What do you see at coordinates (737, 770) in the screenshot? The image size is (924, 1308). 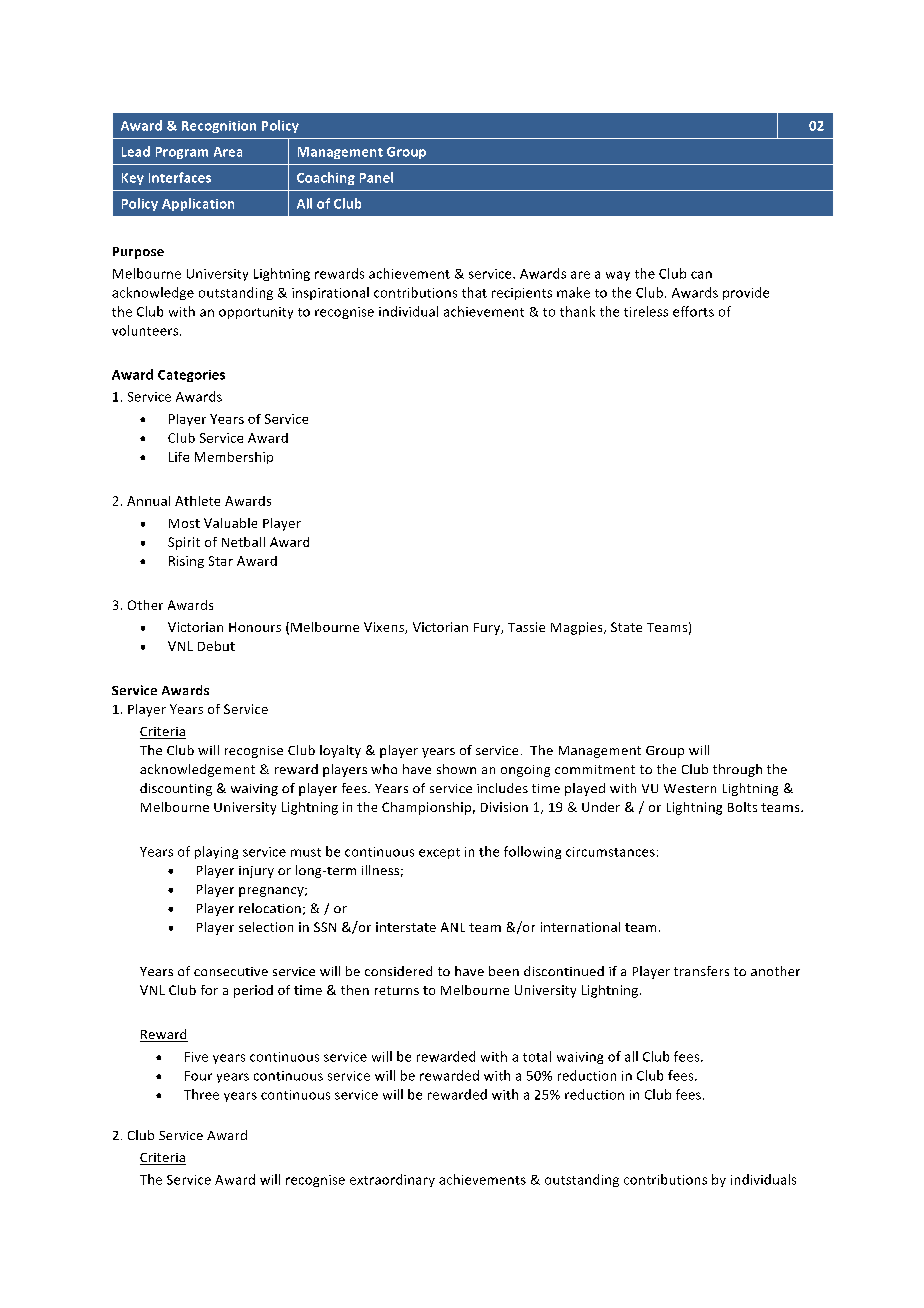 I see `through` at bounding box center [737, 770].
